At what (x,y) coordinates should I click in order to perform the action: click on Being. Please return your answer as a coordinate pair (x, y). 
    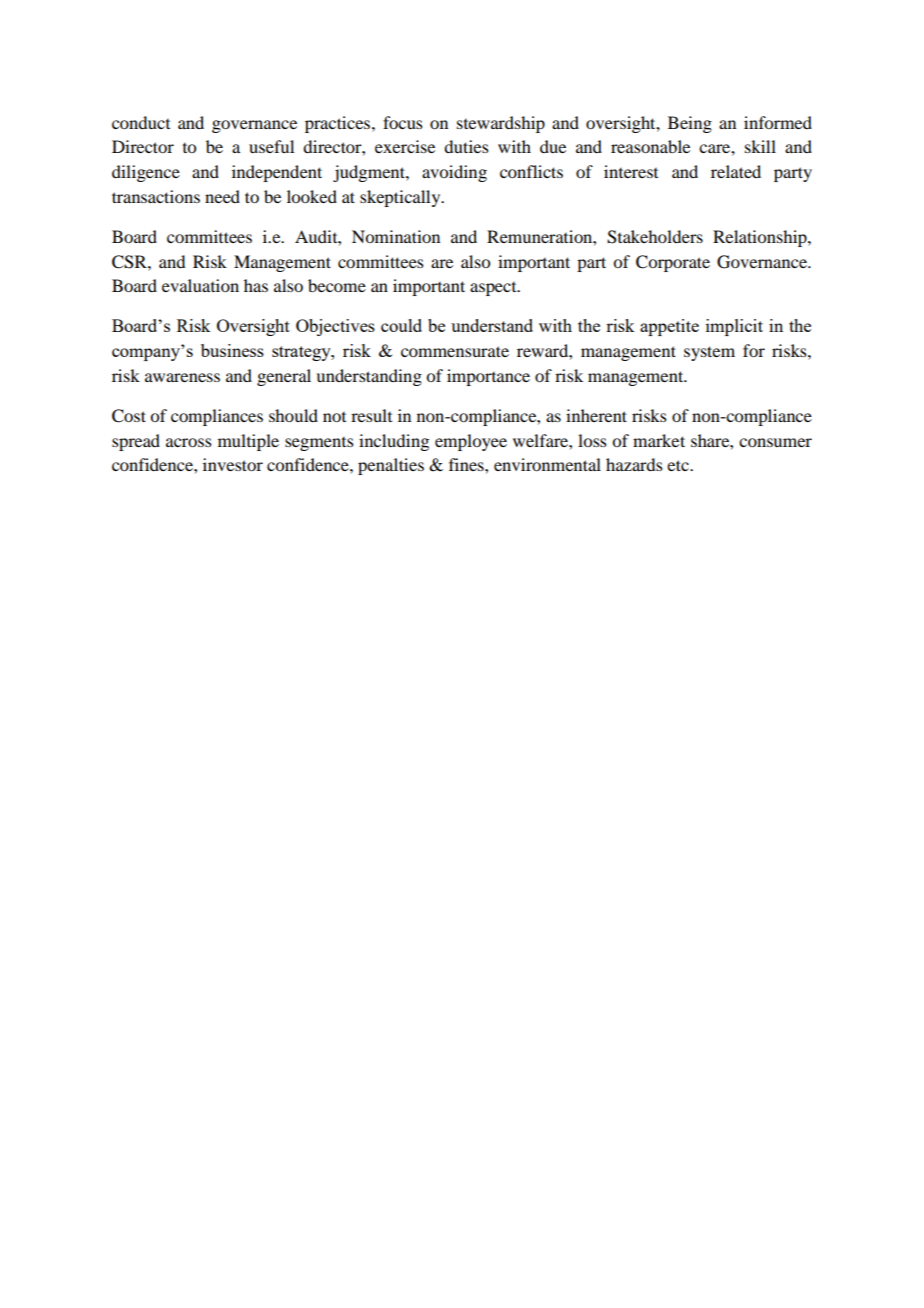
    Looking at the image, I should click on (690, 124).
